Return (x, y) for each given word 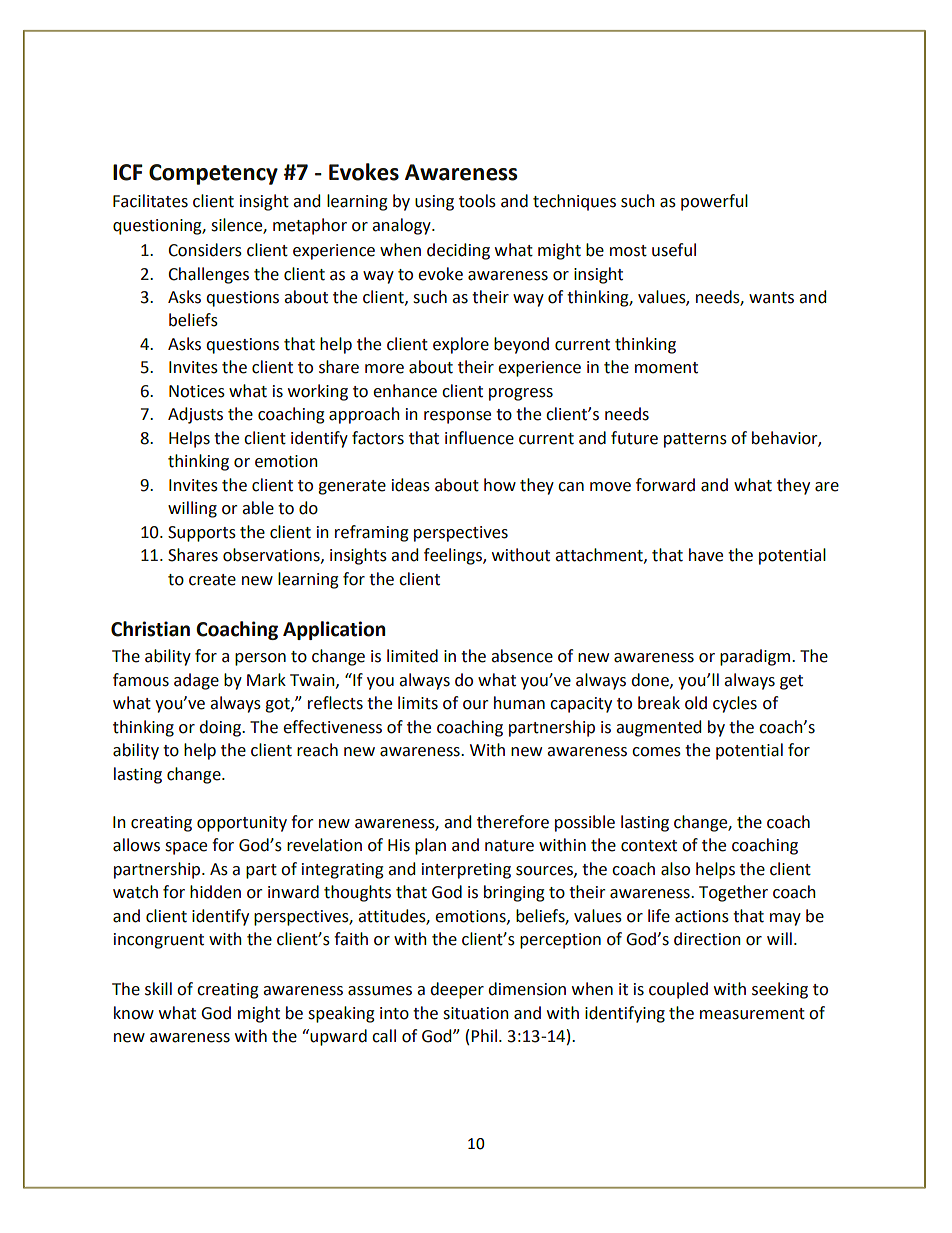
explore (461, 345)
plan (430, 846)
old (696, 703)
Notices (197, 391)
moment (666, 368)
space (186, 848)
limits (418, 703)
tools (477, 201)
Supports (202, 534)
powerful (714, 202)
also (675, 869)
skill (158, 989)
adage (196, 681)
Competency (213, 174)
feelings (454, 556)
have (706, 555)
